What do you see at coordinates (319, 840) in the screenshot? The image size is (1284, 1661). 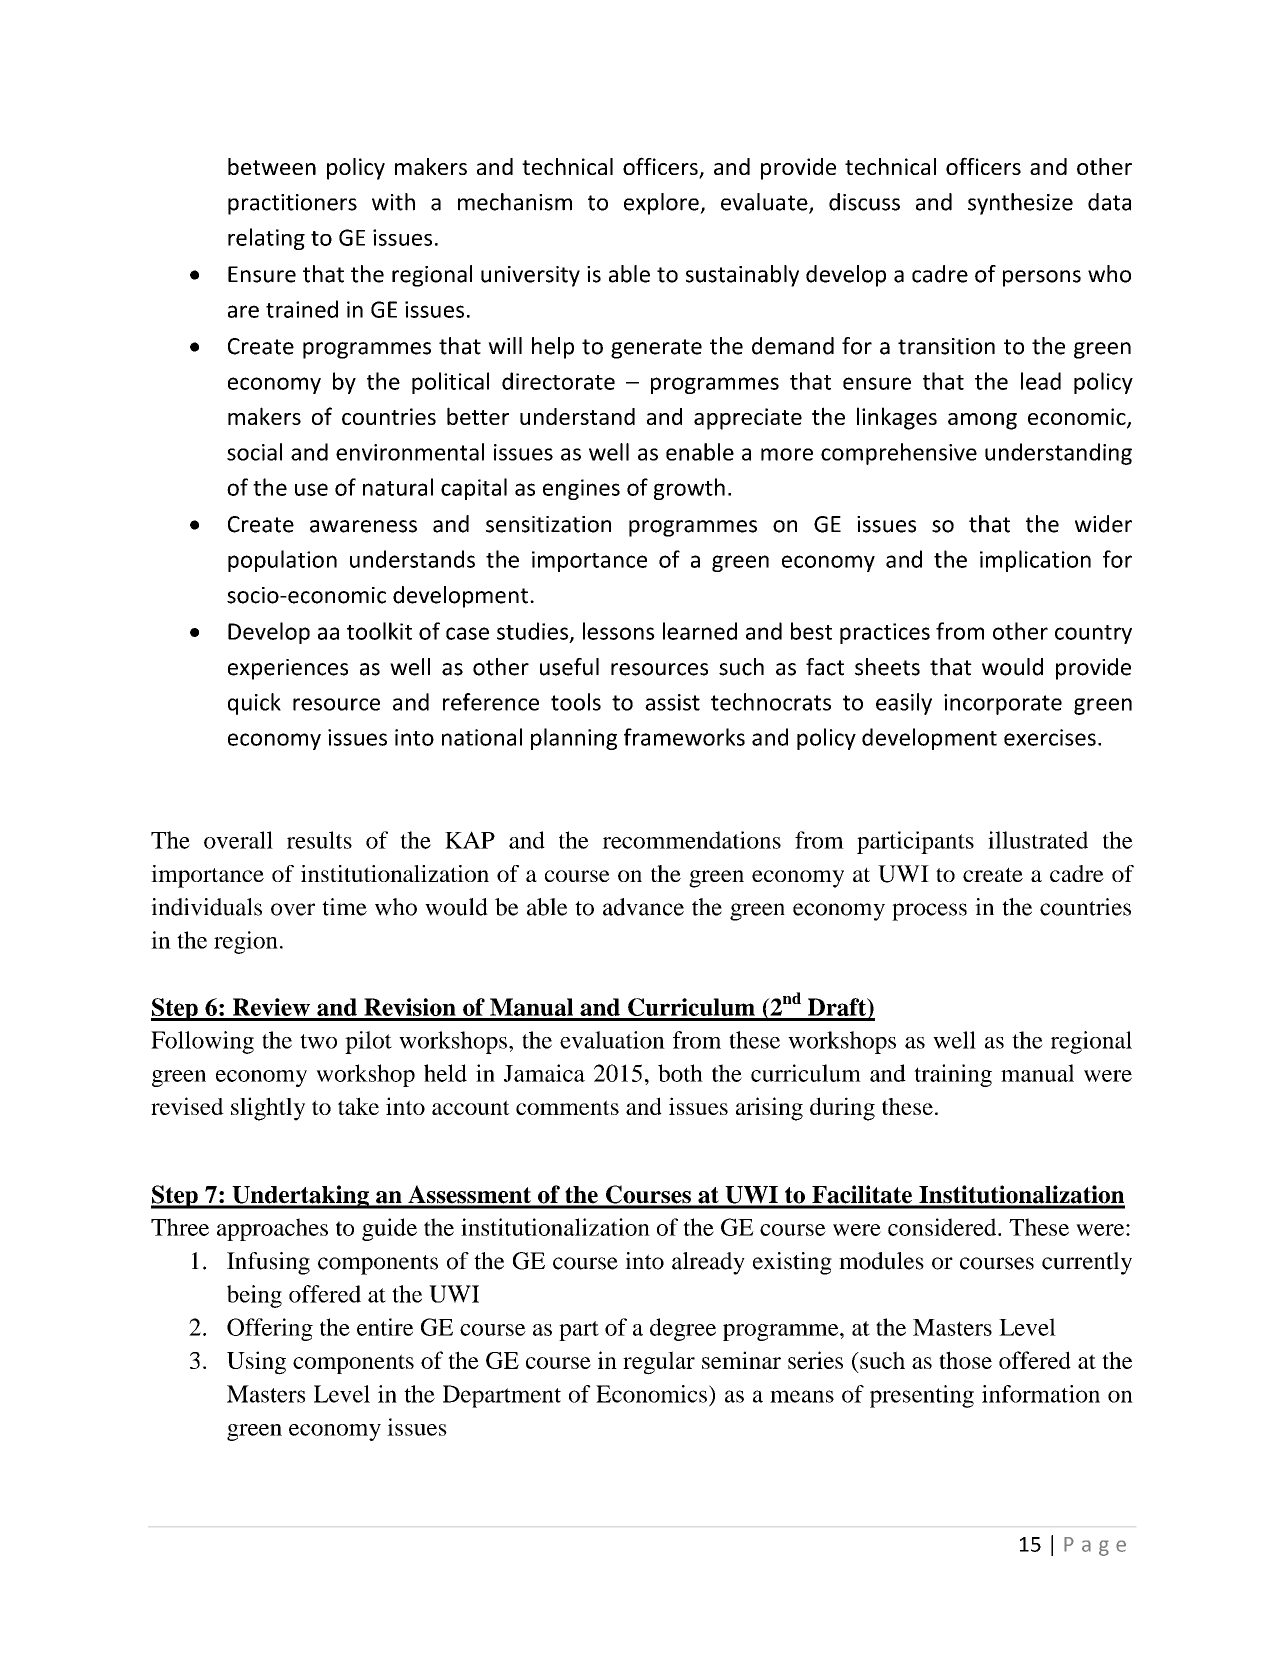 I see `results` at bounding box center [319, 840].
